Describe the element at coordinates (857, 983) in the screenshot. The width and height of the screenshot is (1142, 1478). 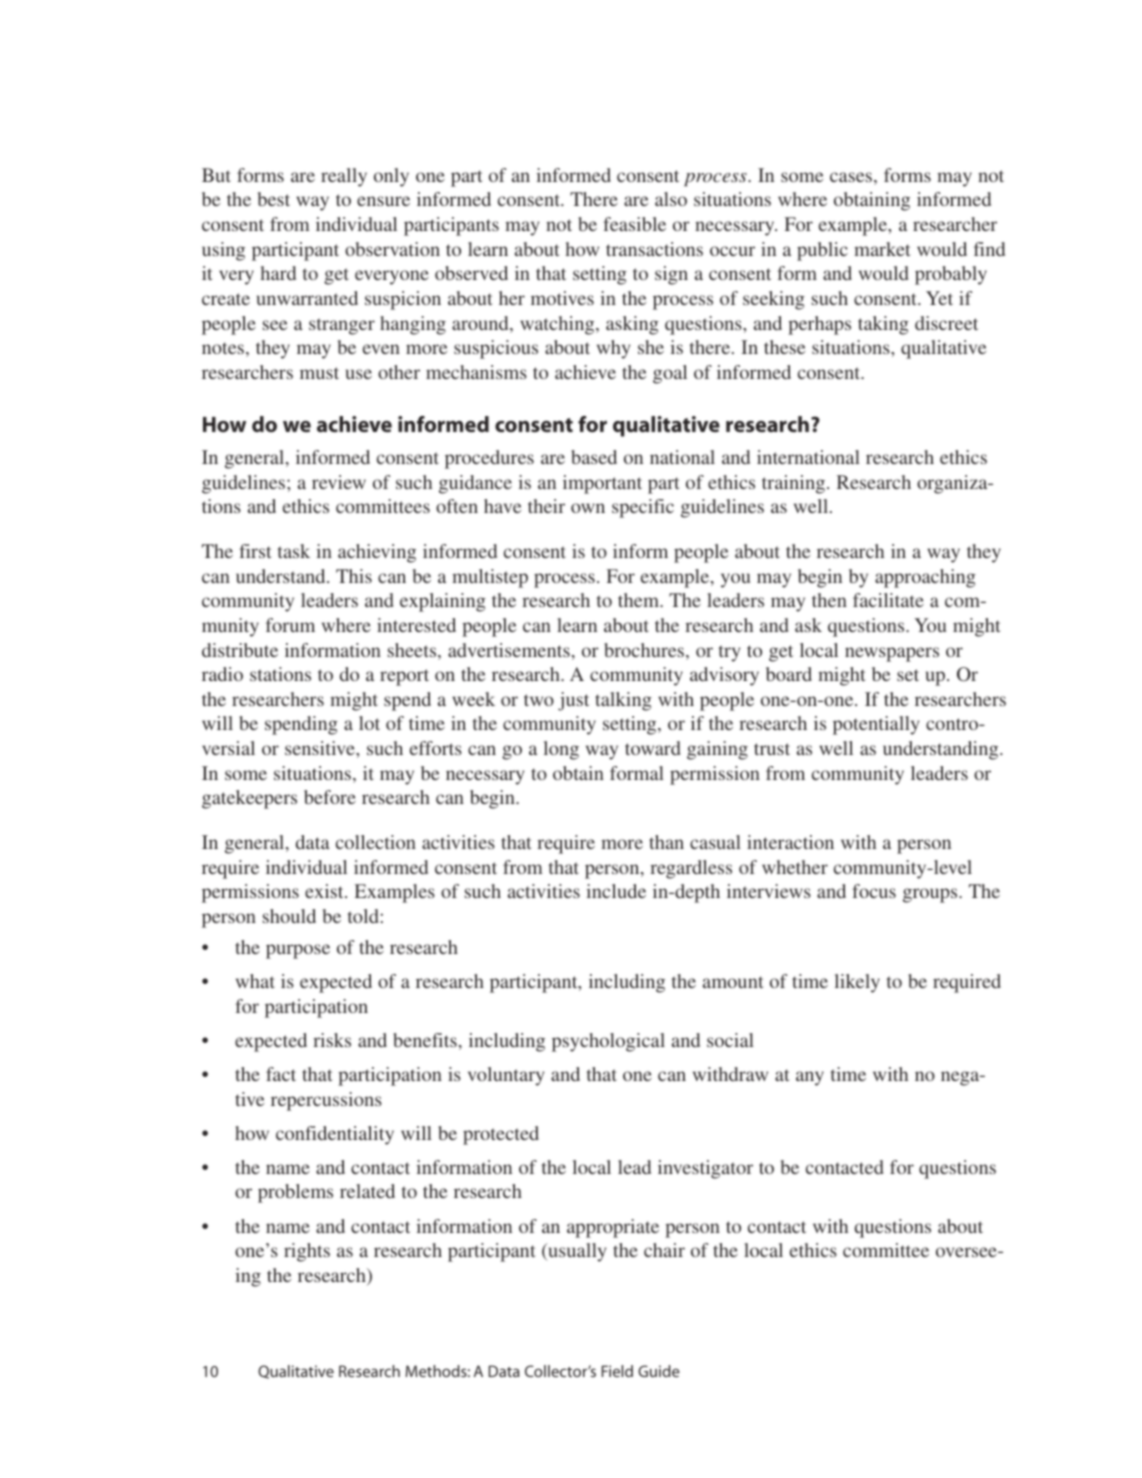
I see `likely` at that location.
